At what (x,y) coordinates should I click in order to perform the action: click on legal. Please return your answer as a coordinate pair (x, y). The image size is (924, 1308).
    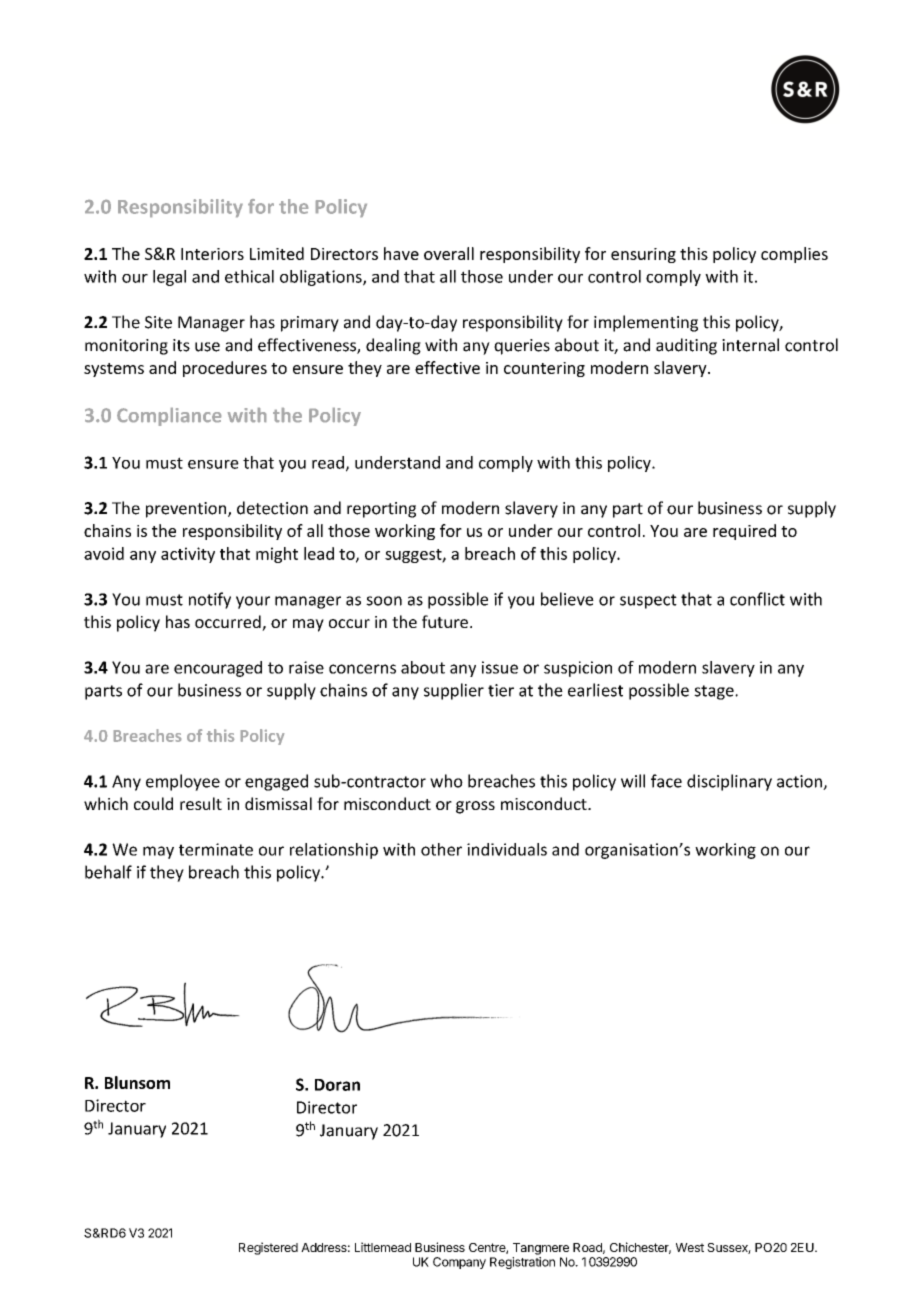
    Looking at the image, I should click on (169, 278).
